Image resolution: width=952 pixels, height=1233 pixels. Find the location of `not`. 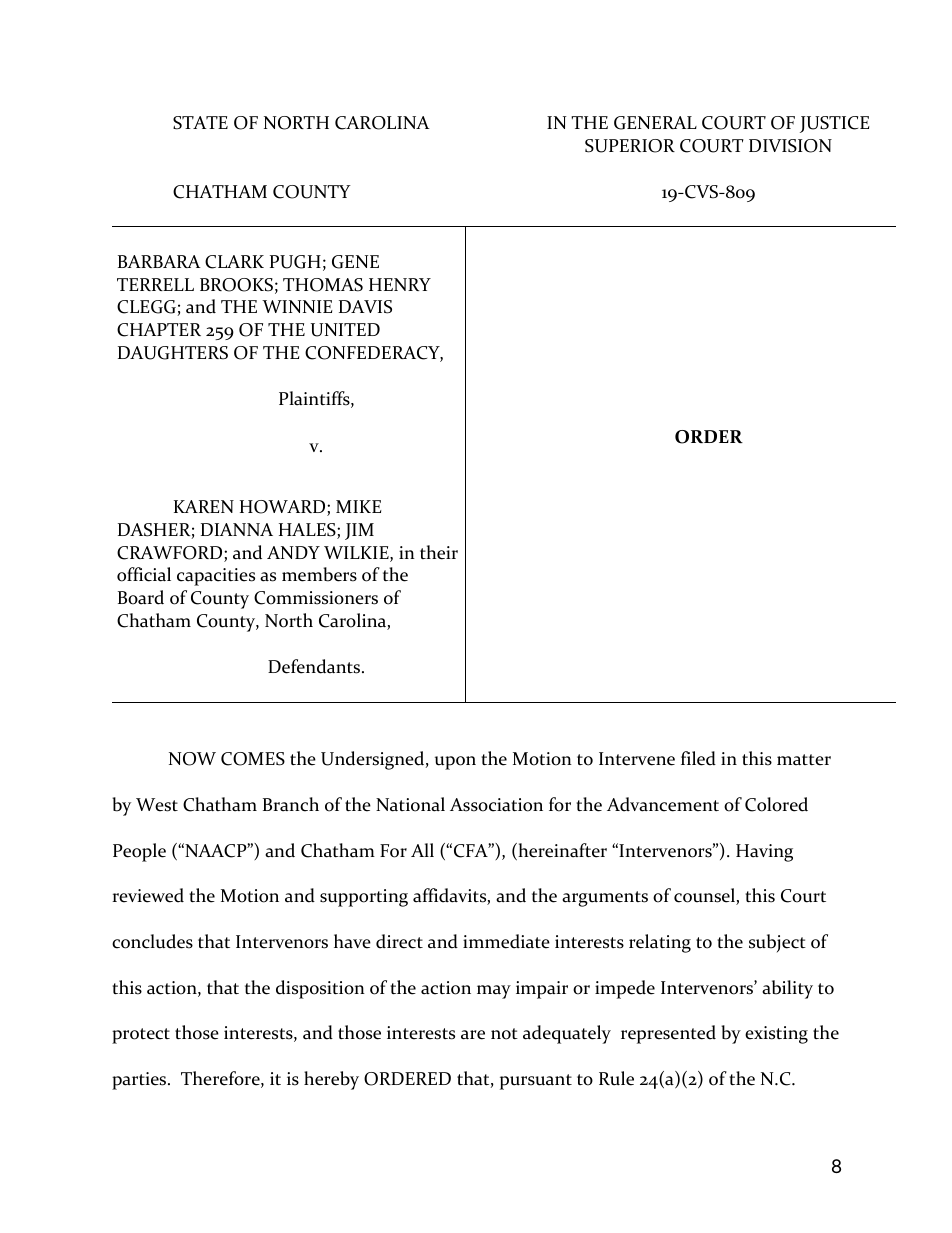

not is located at coordinates (504, 1034).
